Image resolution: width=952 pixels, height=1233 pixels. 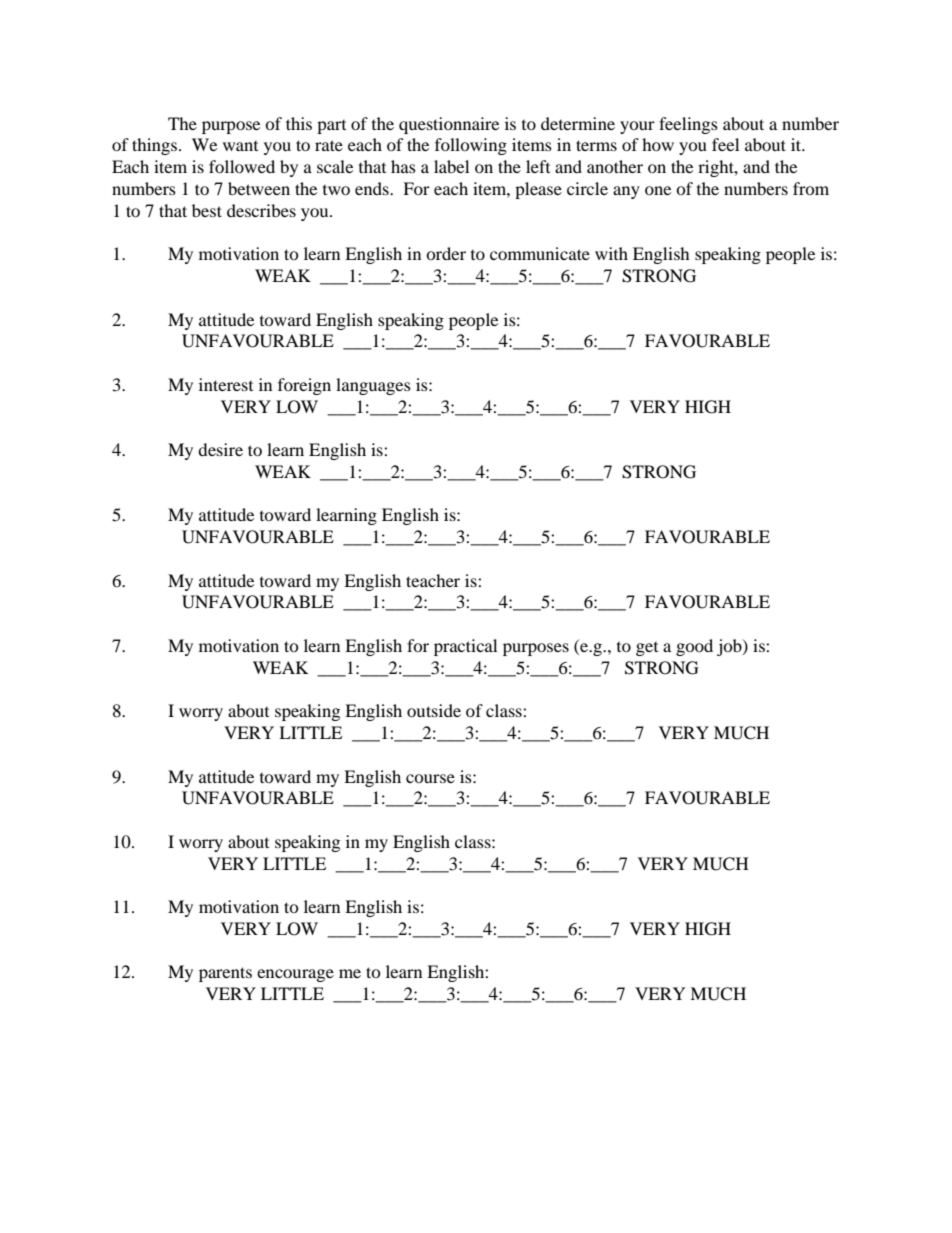 What do you see at coordinates (471, 146) in the screenshot?
I see `following` at bounding box center [471, 146].
